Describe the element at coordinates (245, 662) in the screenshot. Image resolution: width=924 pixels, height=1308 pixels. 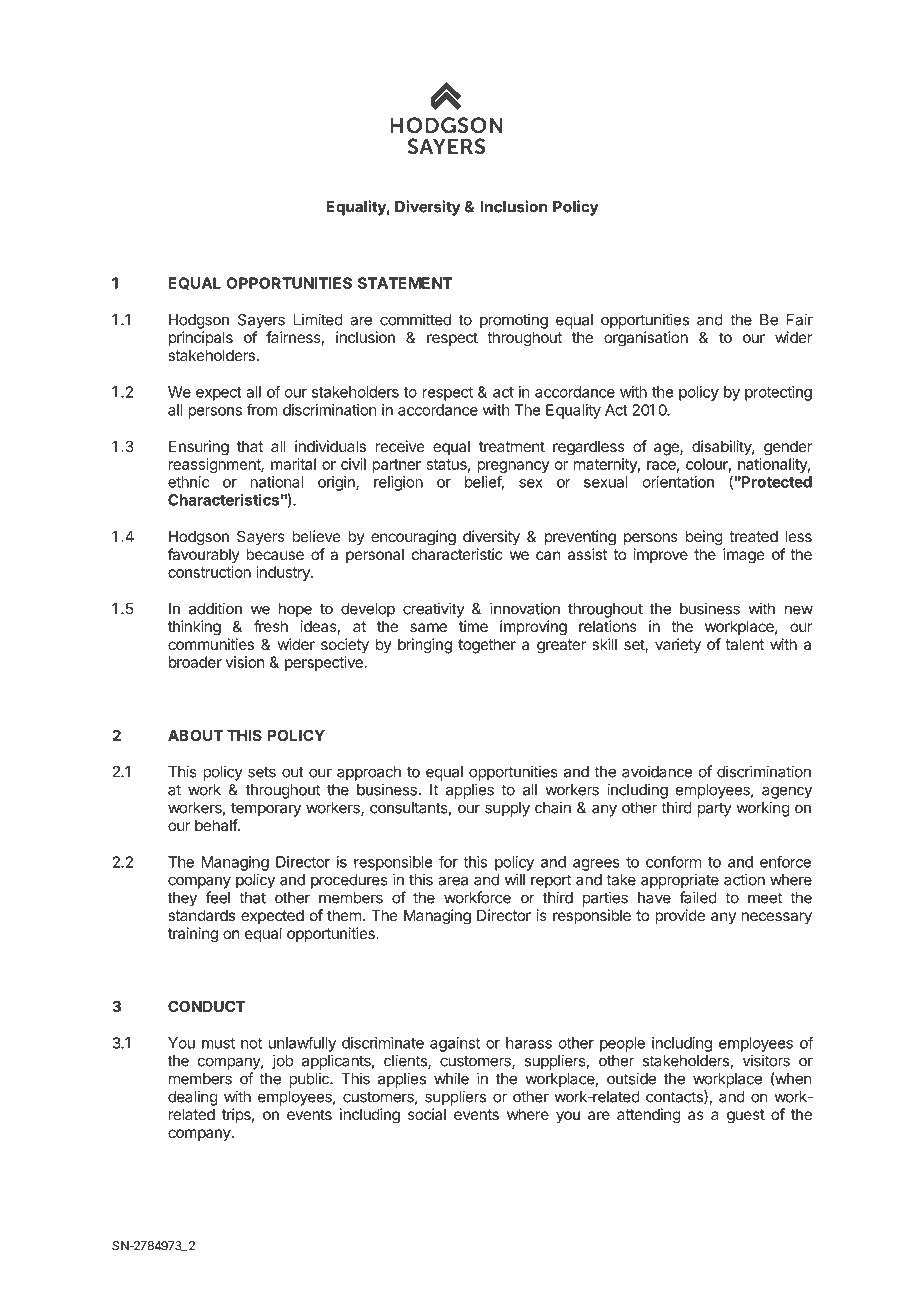
I see `vision` at that location.
